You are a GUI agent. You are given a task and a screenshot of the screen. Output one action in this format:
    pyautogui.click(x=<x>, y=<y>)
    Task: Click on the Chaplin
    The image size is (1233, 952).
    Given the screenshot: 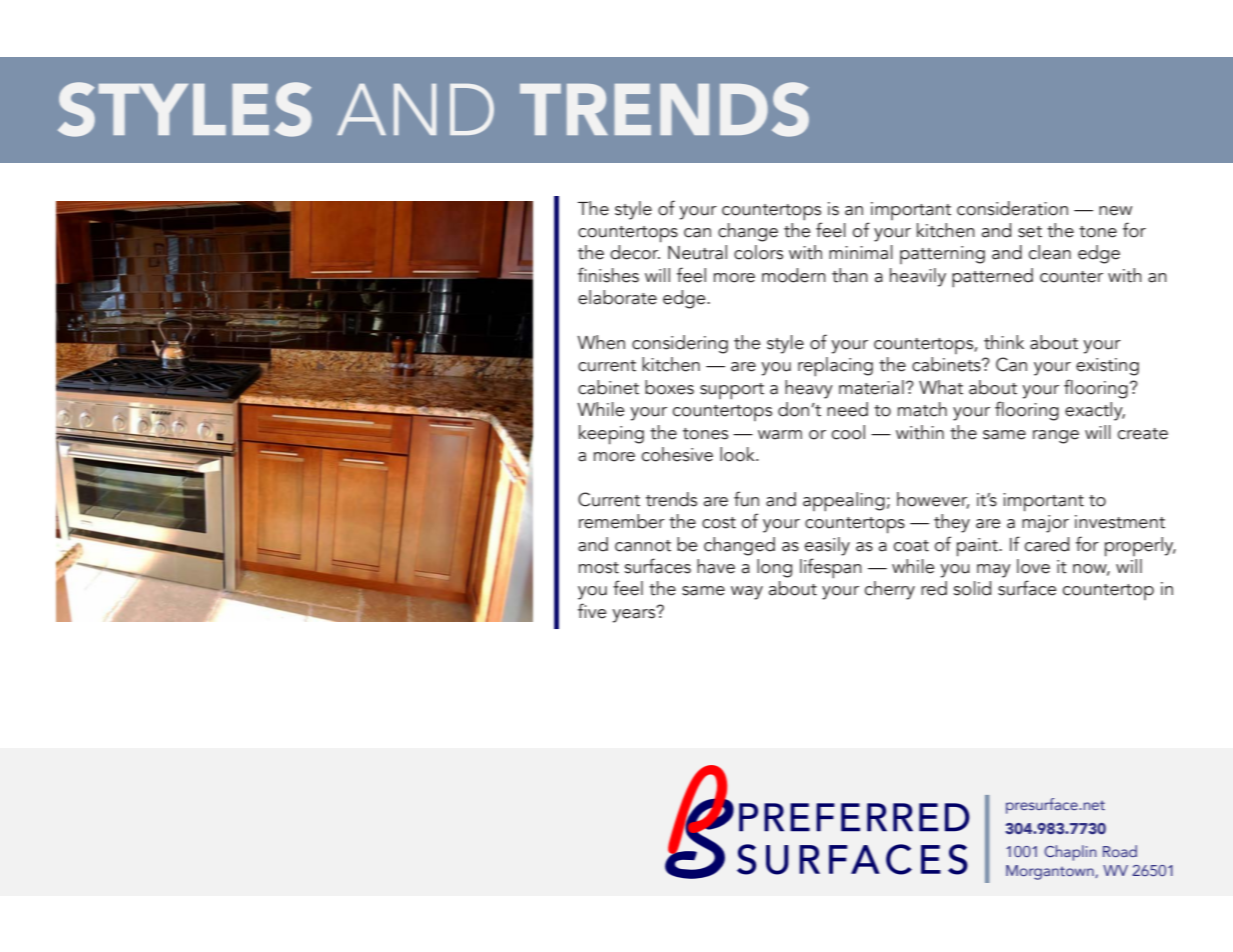 What is the action you would take?
    pyautogui.click(x=1070, y=853)
